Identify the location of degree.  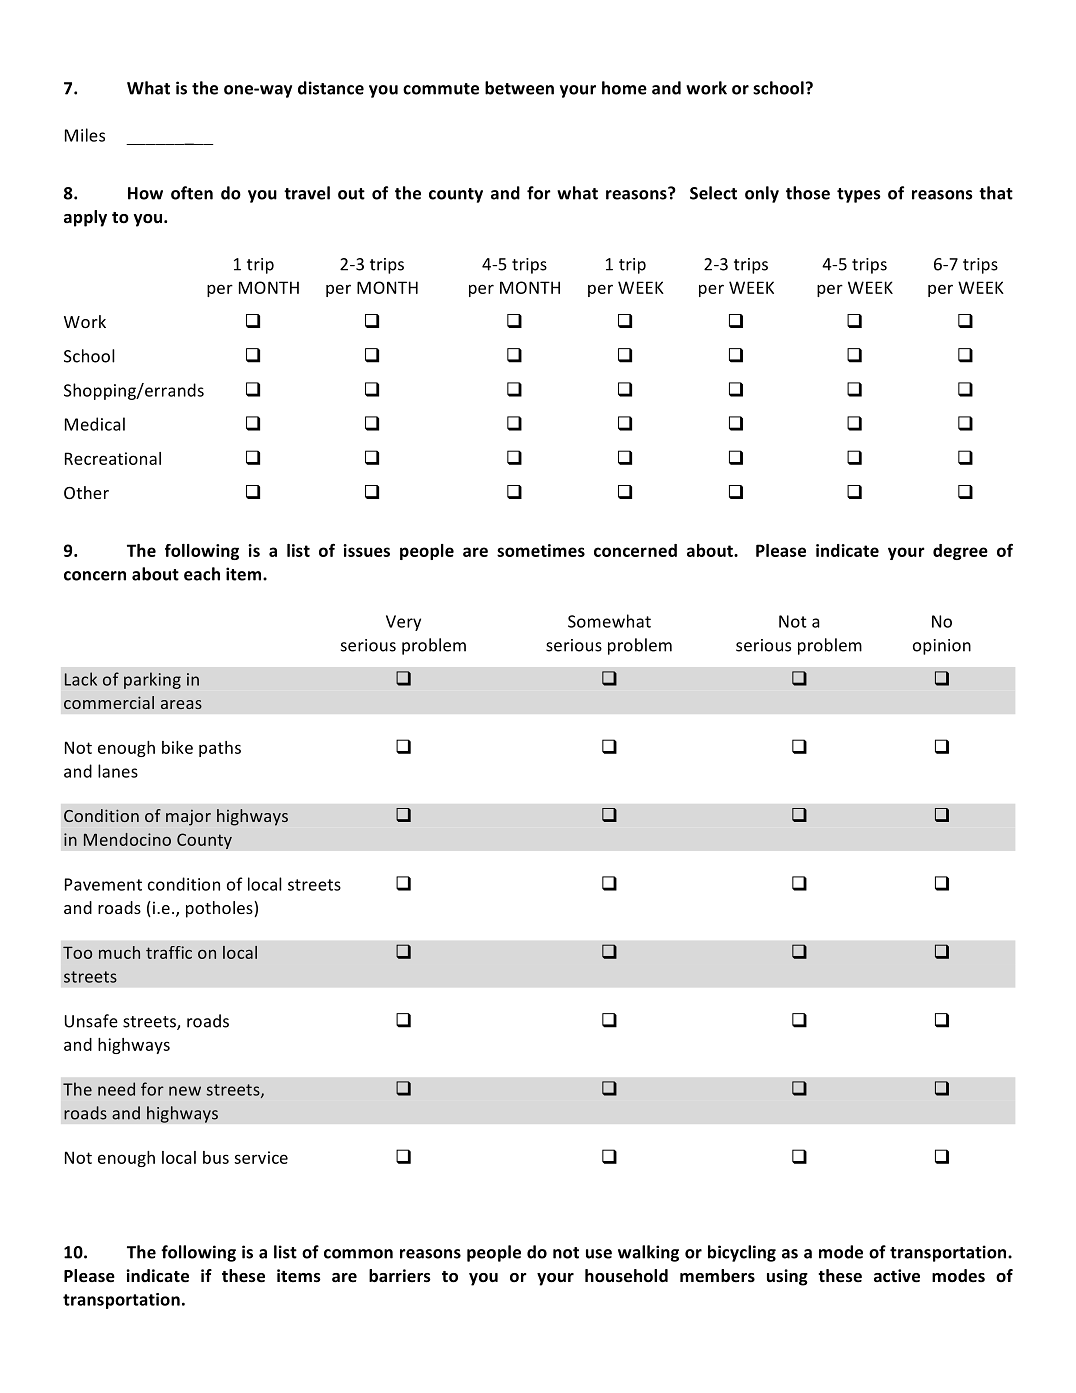
(960, 552).
